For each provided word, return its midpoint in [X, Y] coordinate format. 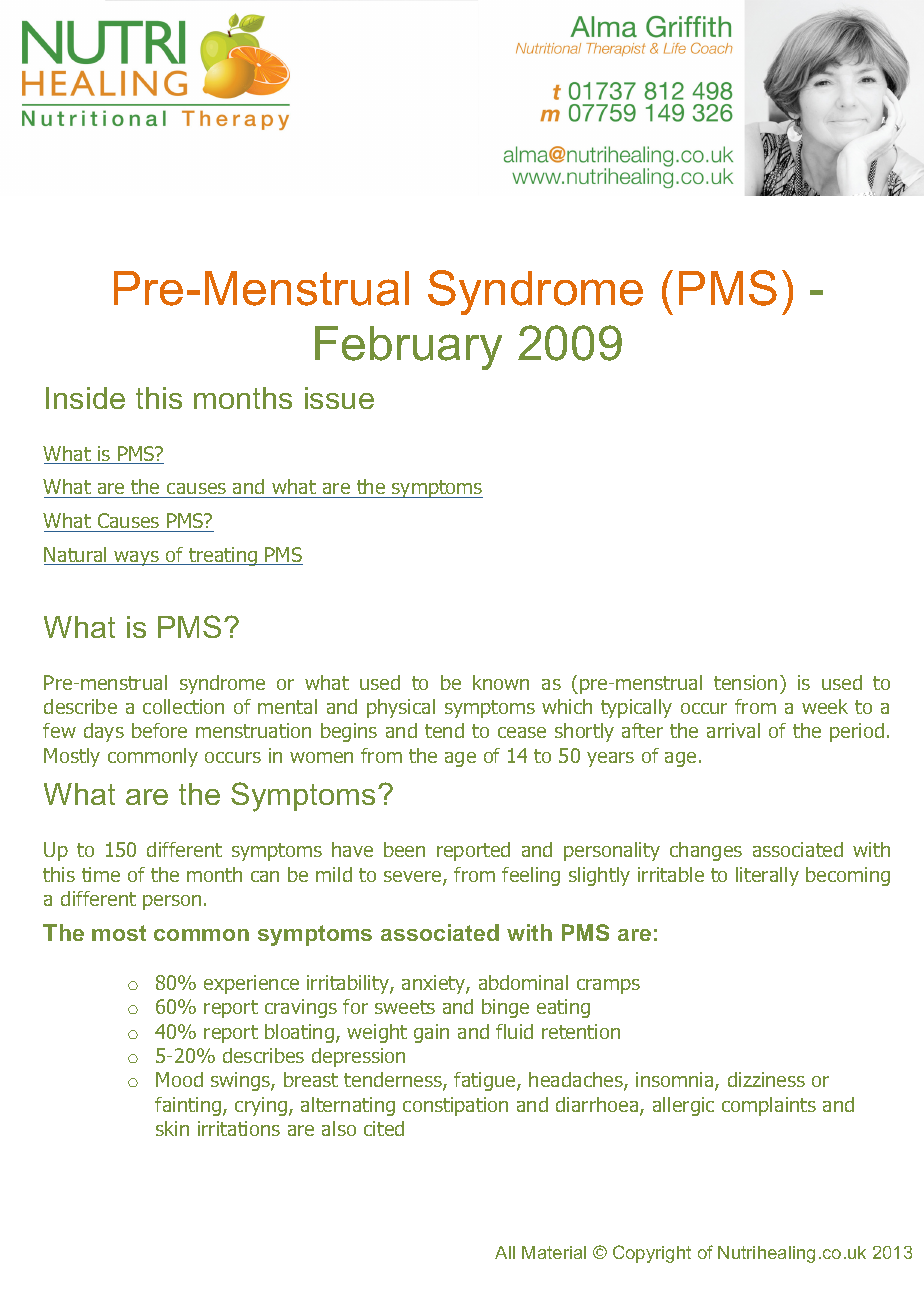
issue [339, 398]
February [408, 348]
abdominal [523, 982]
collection [183, 706]
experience [251, 984]
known [501, 682]
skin [172, 1128]
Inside [85, 398]
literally [767, 876]
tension [745, 682]
